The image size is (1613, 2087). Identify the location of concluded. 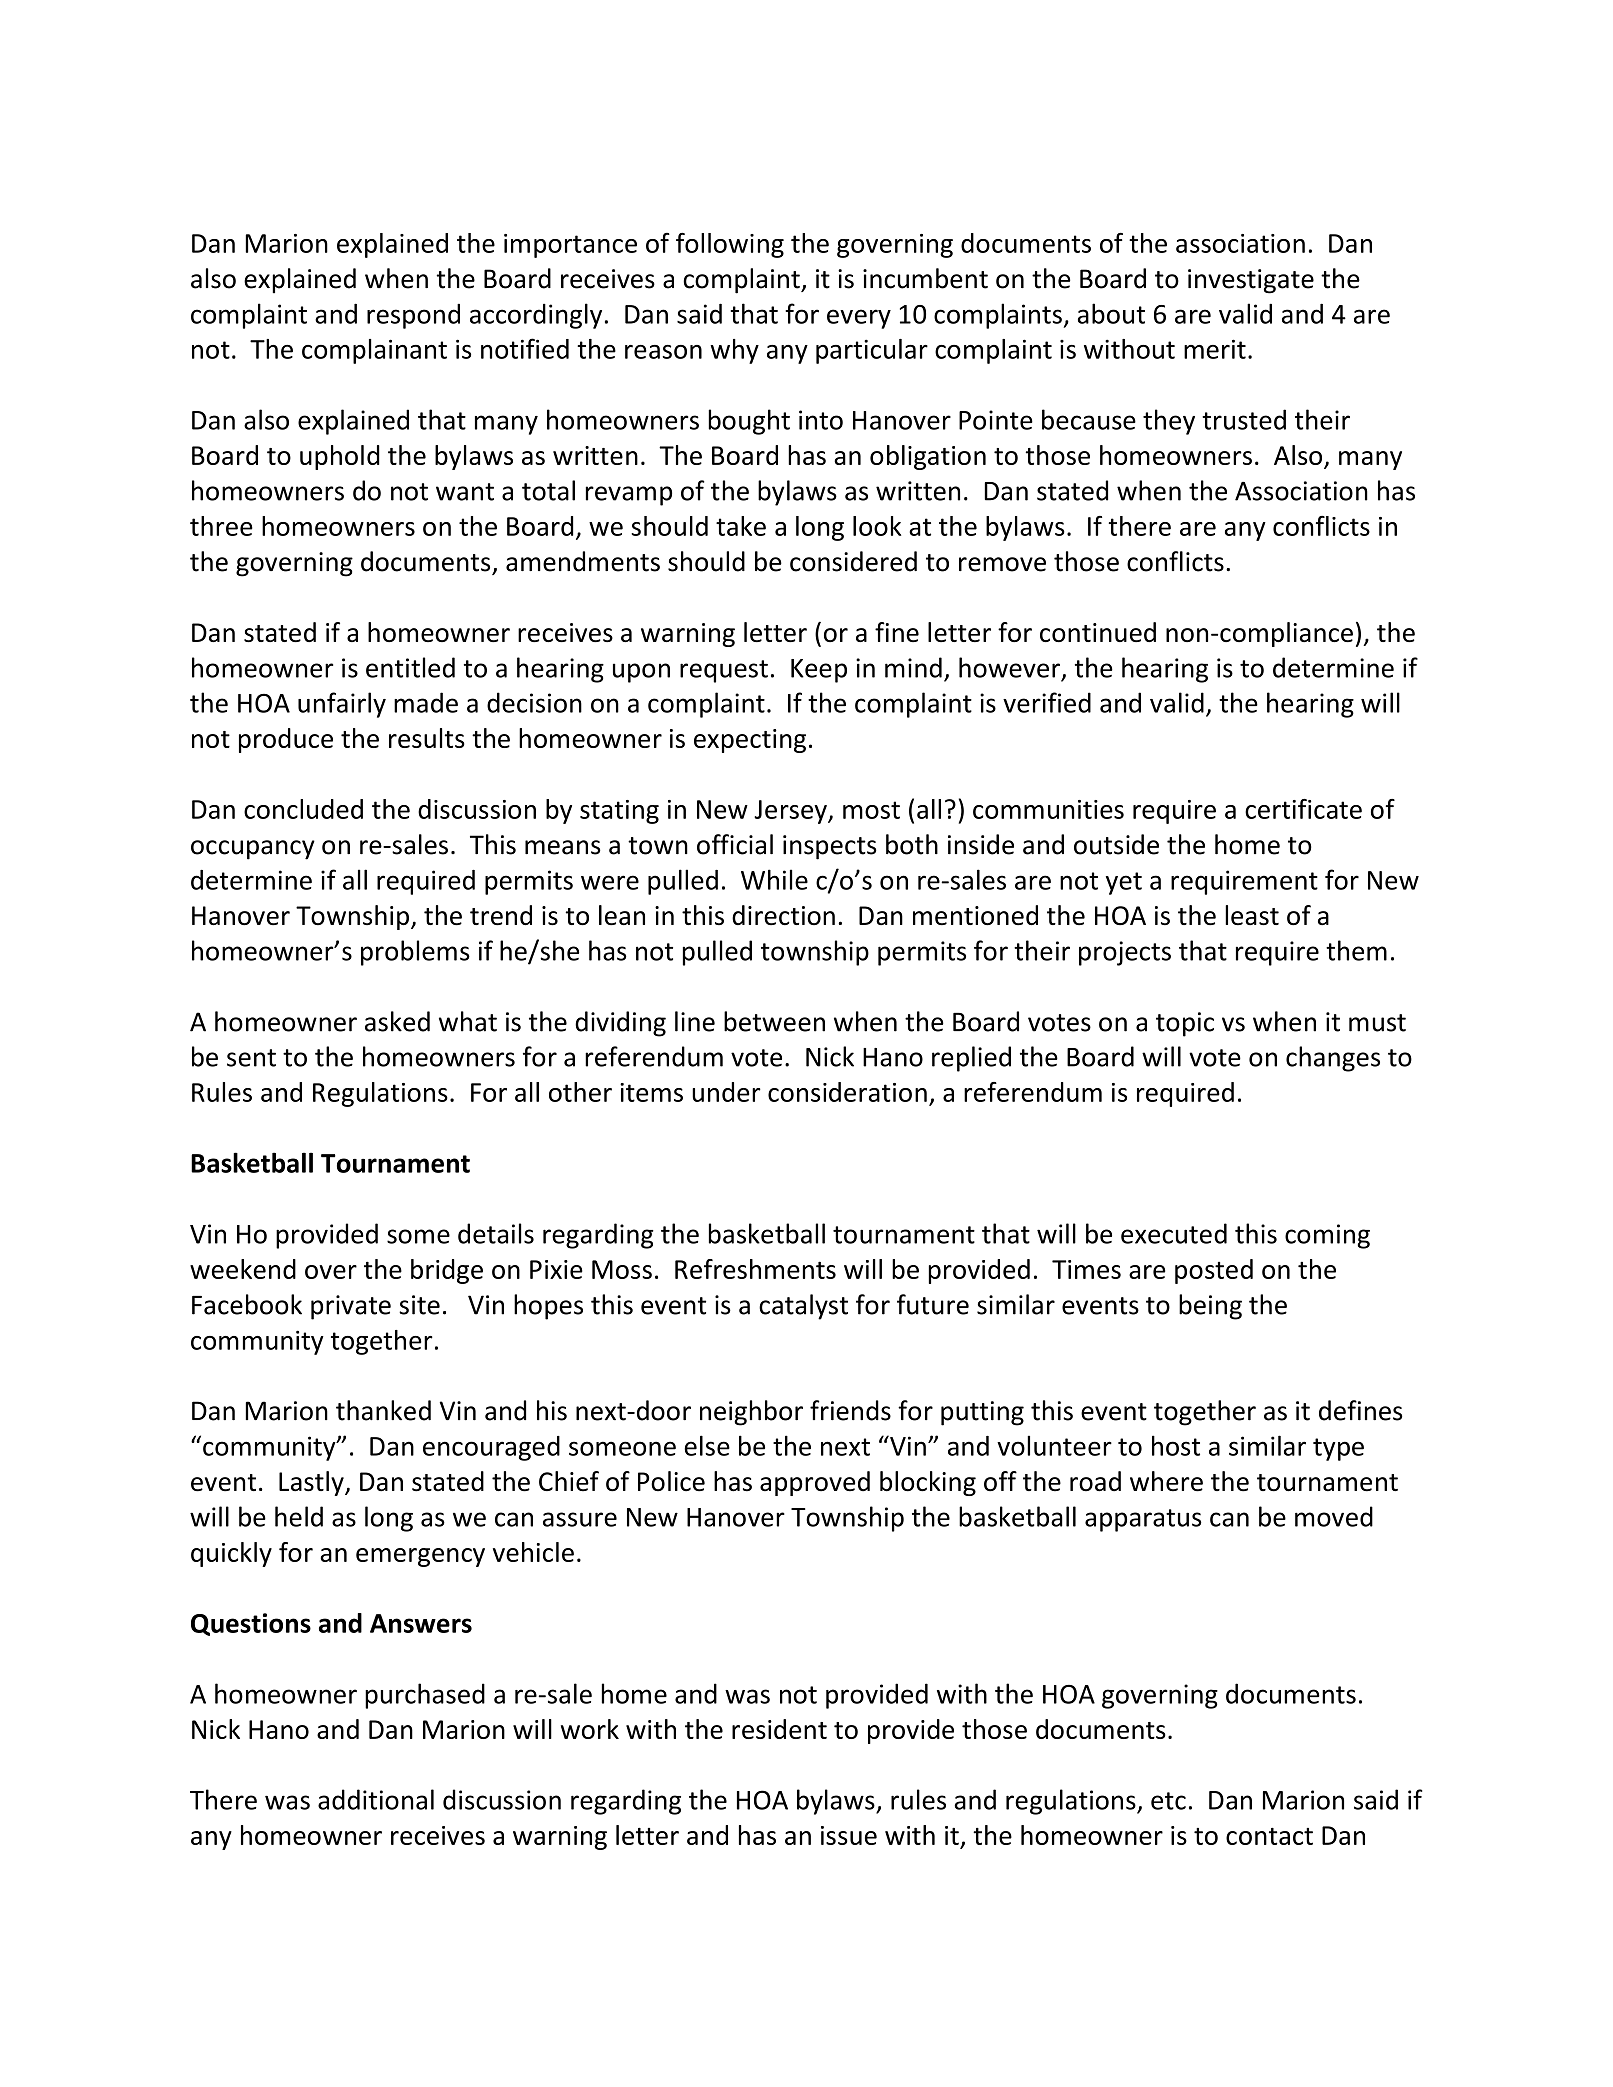
(303, 809).
